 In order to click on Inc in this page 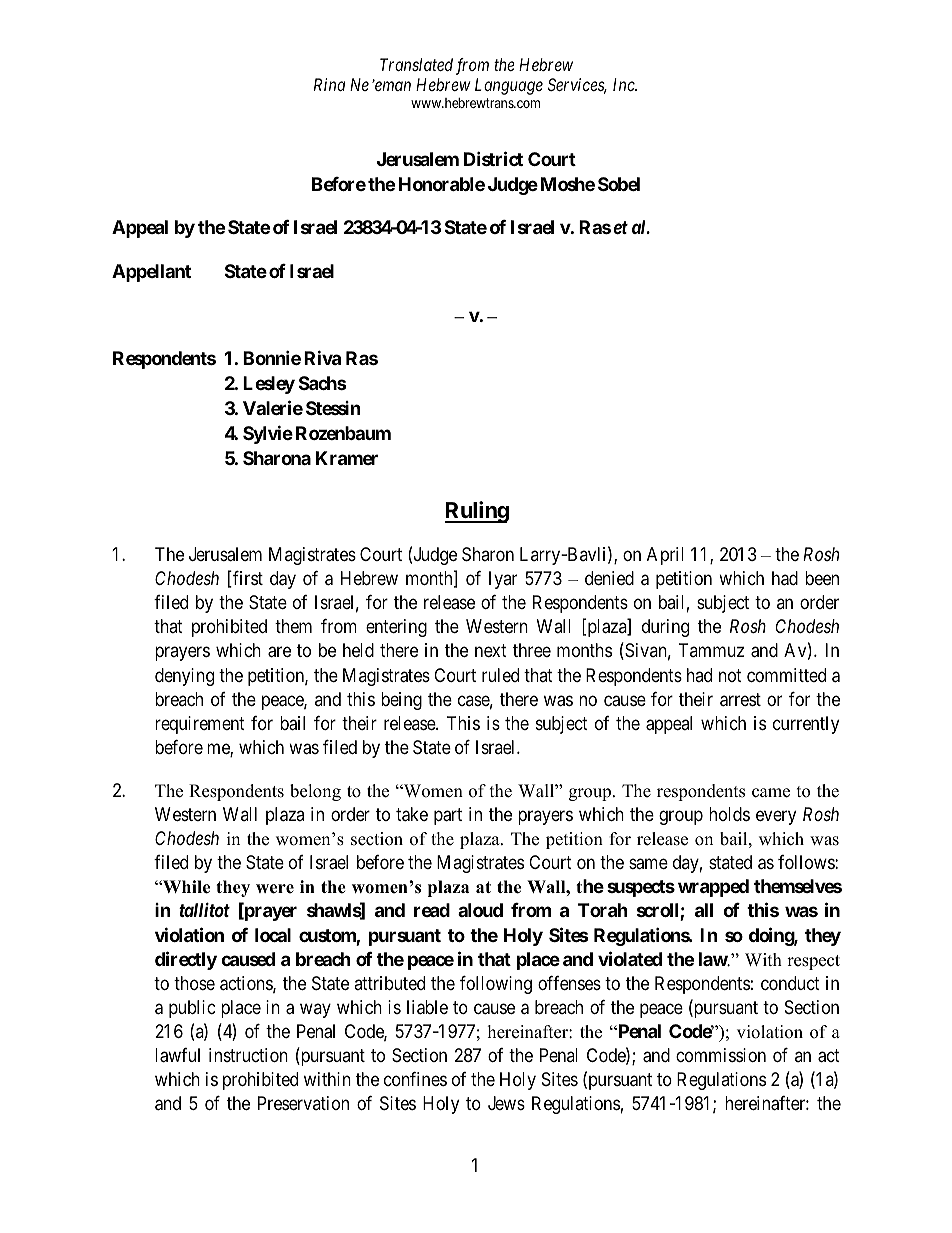, I will do `click(625, 84)`.
